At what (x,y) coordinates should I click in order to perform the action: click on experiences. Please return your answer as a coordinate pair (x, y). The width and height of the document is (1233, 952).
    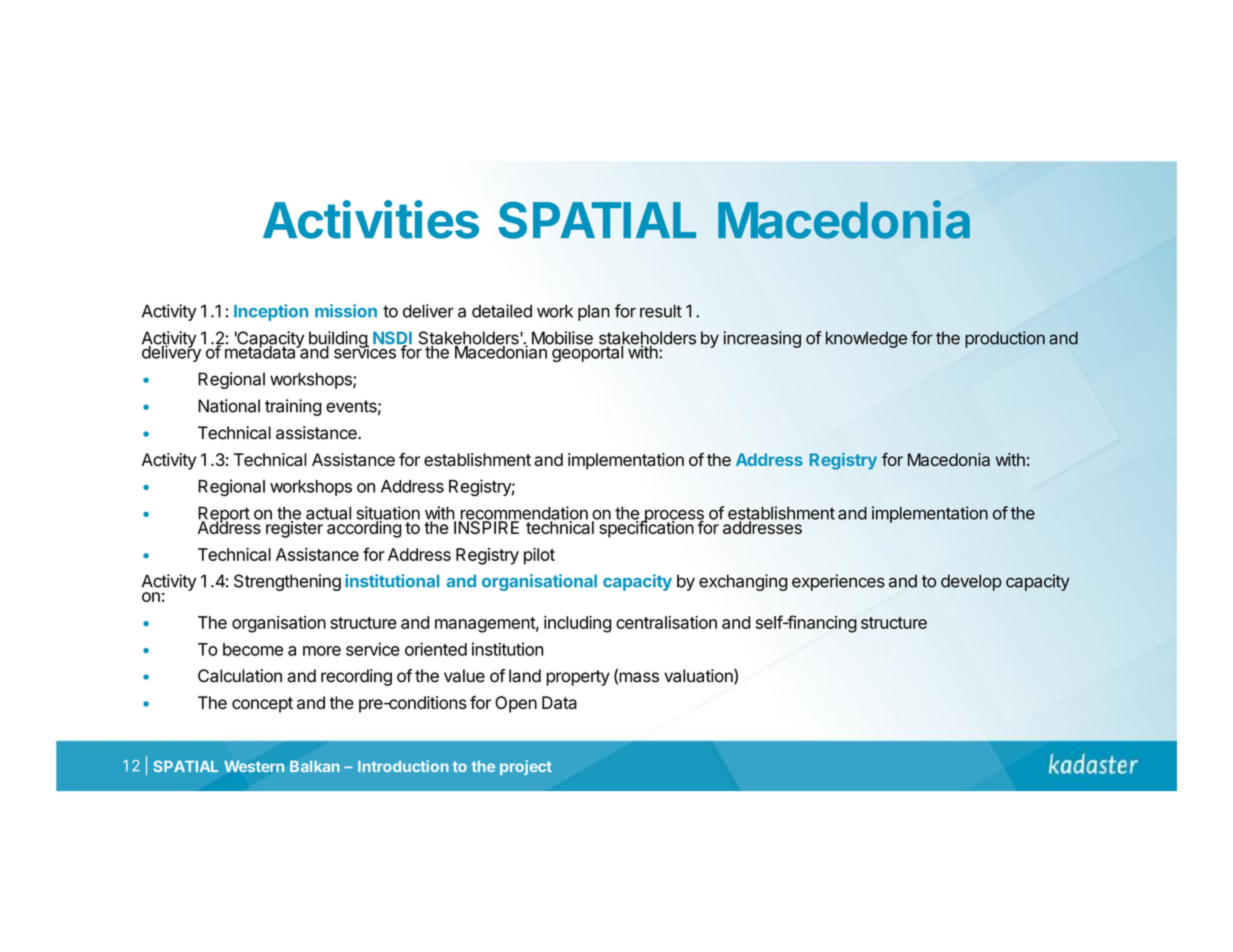
    Looking at the image, I should click on (838, 582).
